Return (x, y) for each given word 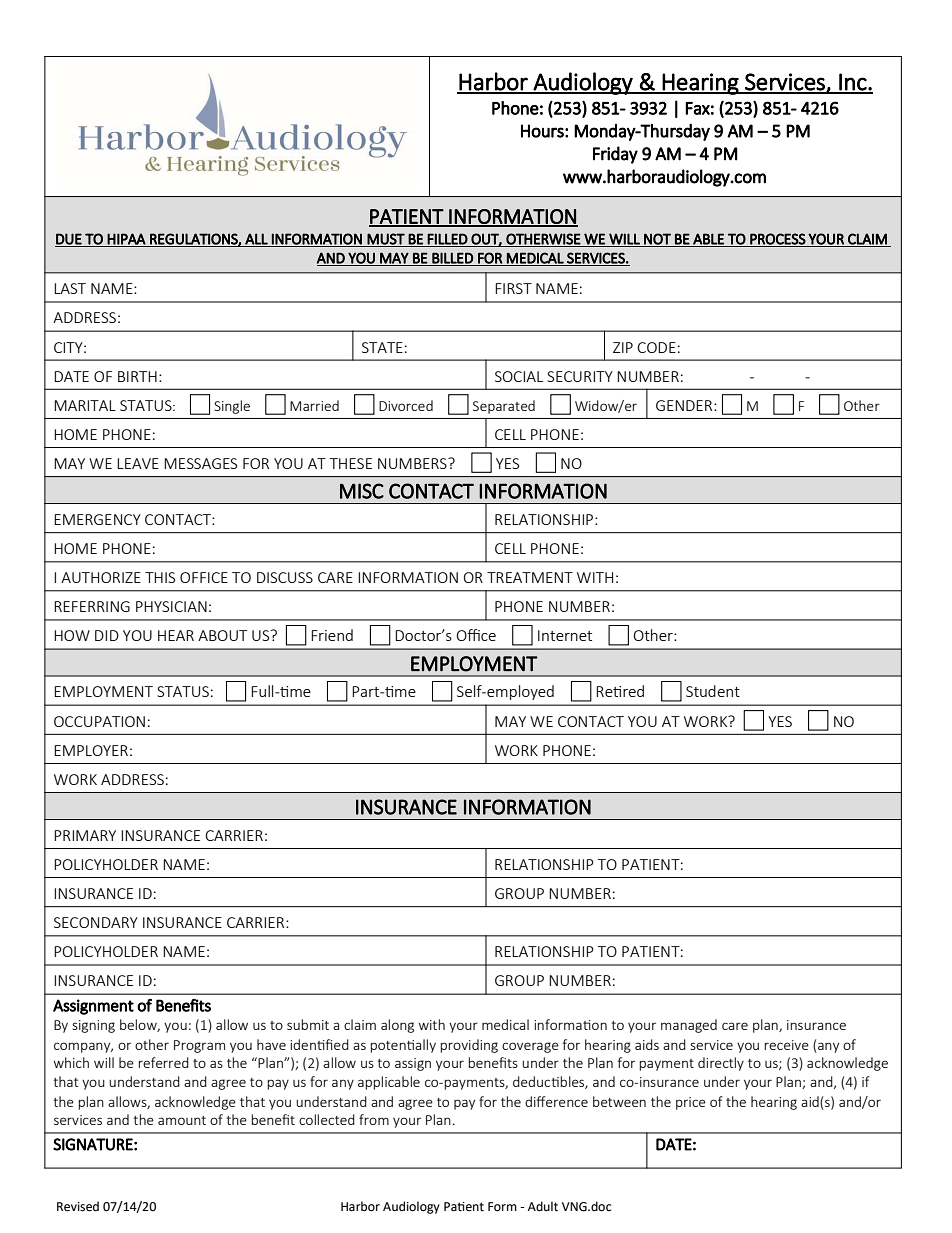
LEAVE (138, 463)
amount (182, 1120)
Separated (504, 407)
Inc (853, 83)
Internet (565, 635)
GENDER (685, 405)
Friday (615, 155)
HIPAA (126, 239)
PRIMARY (85, 835)
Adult (543, 1206)
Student (713, 691)
